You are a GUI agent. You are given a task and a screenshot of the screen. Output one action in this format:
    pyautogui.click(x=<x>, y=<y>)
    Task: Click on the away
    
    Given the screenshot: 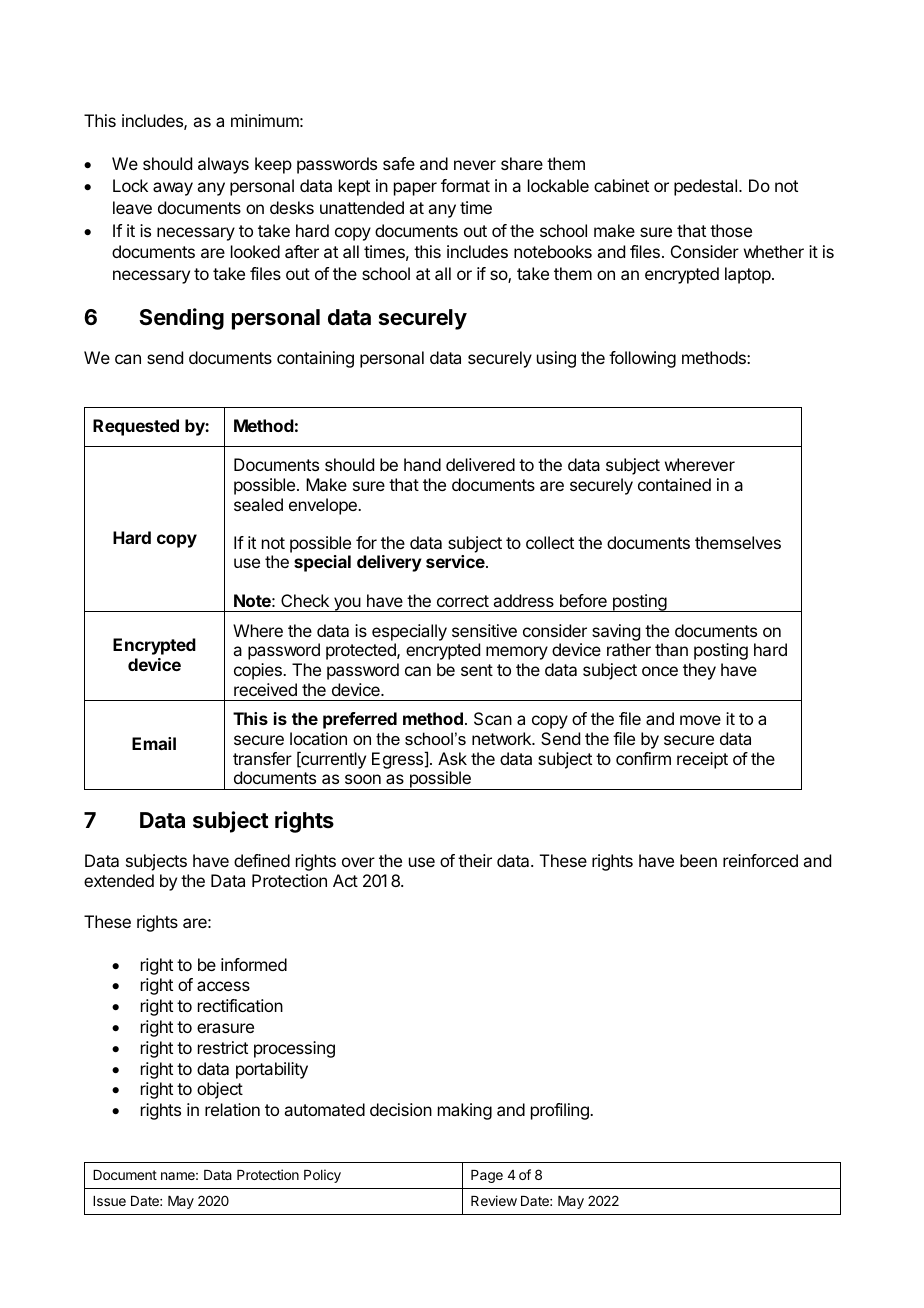 What is the action you would take?
    pyautogui.click(x=173, y=189)
